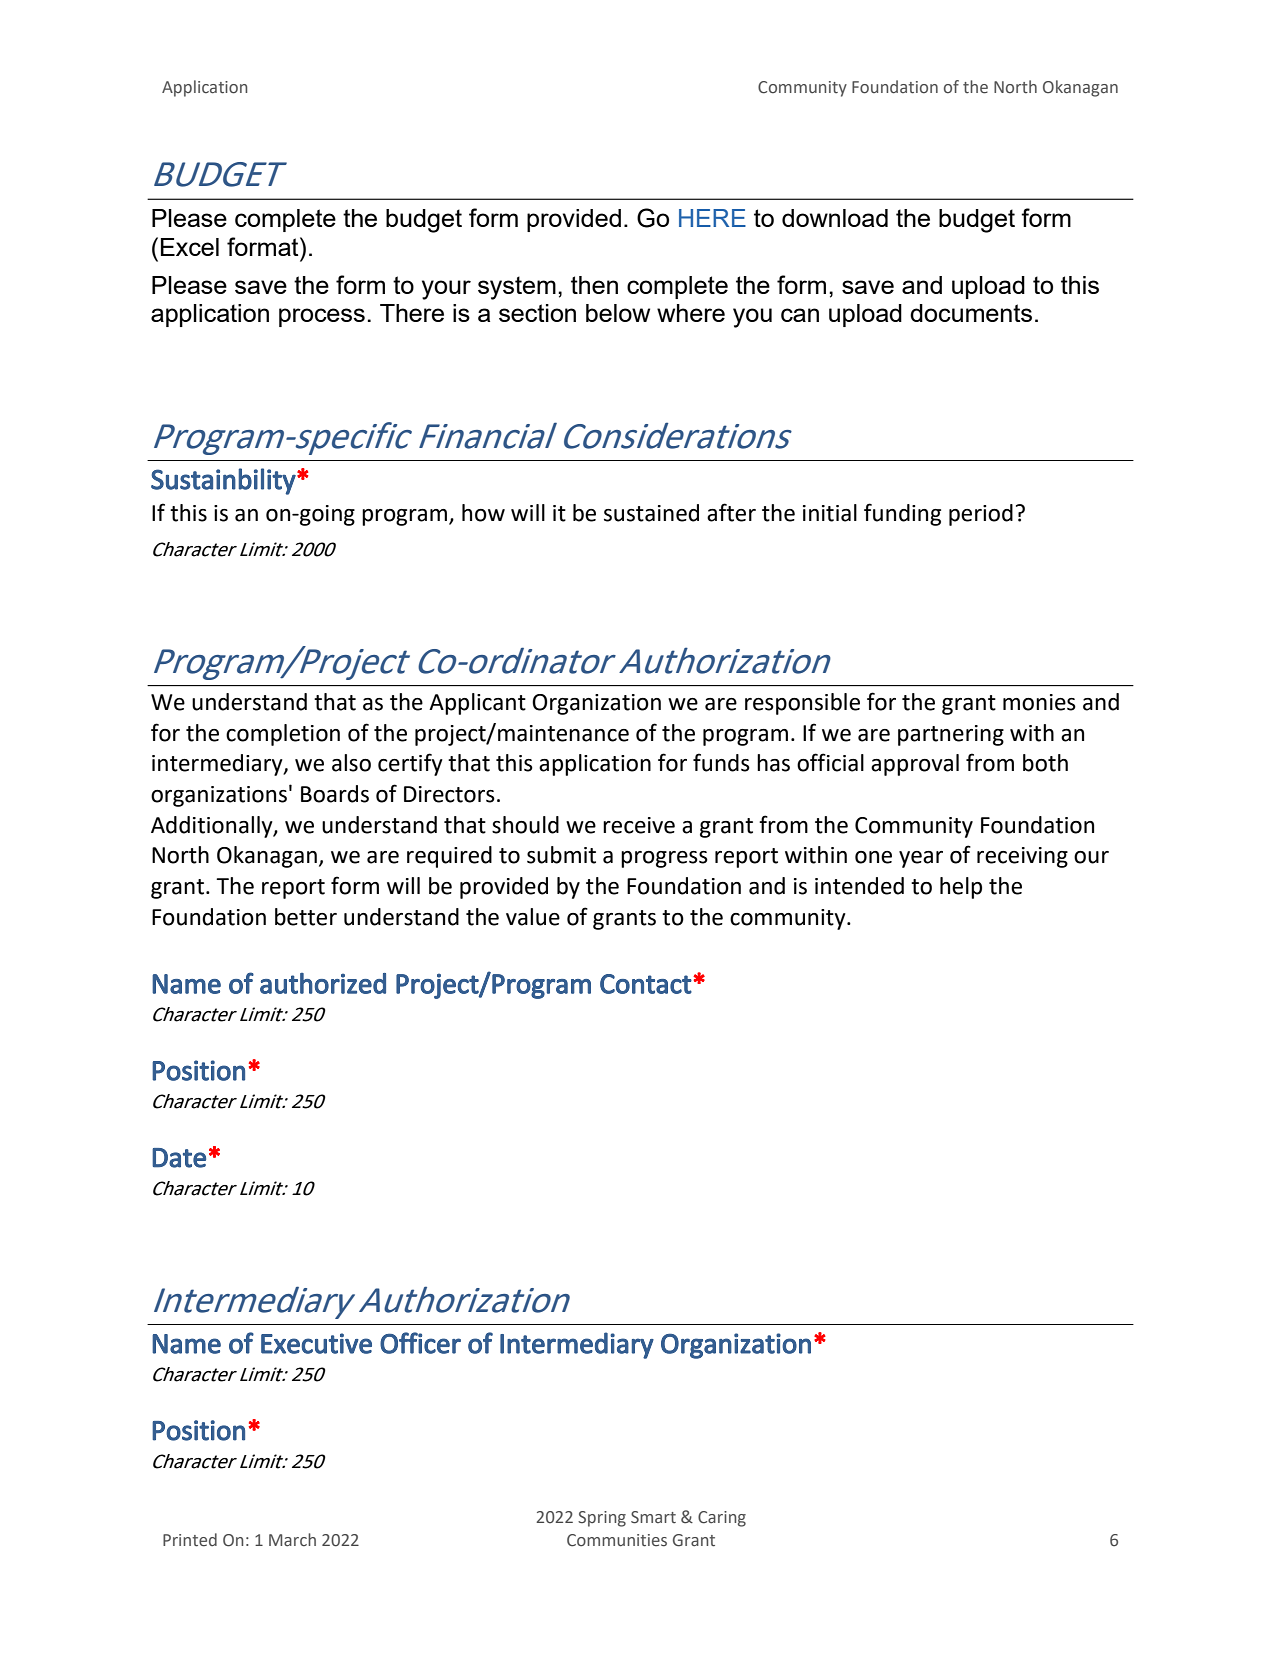 The width and height of the document is (1281, 1657). Describe the element at coordinates (594, 285) in the document. I see `then` at that location.
